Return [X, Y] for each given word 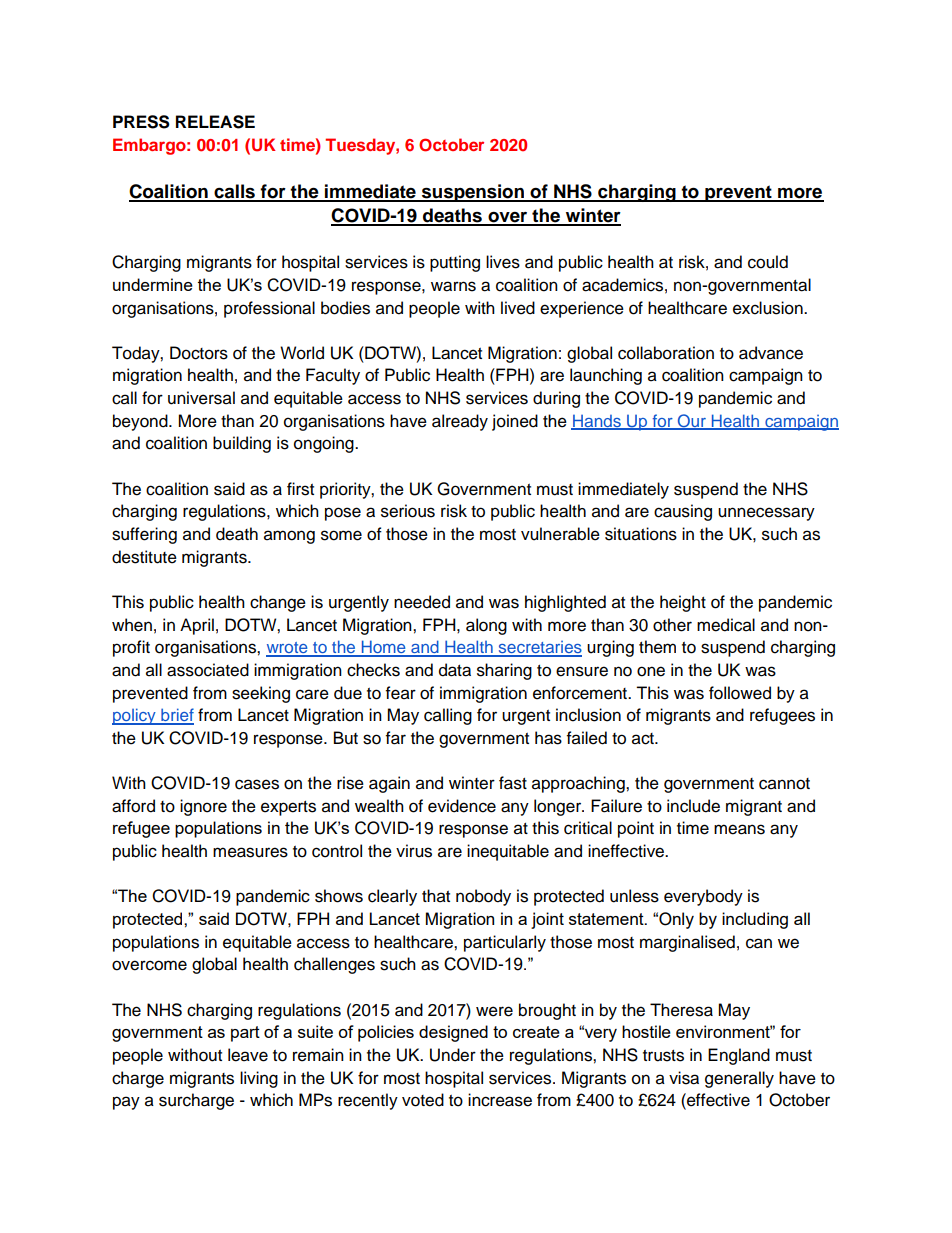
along [486, 626]
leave [248, 1055]
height [683, 603]
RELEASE [215, 122]
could [768, 262]
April [197, 626]
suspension [473, 193]
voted [423, 1100]
